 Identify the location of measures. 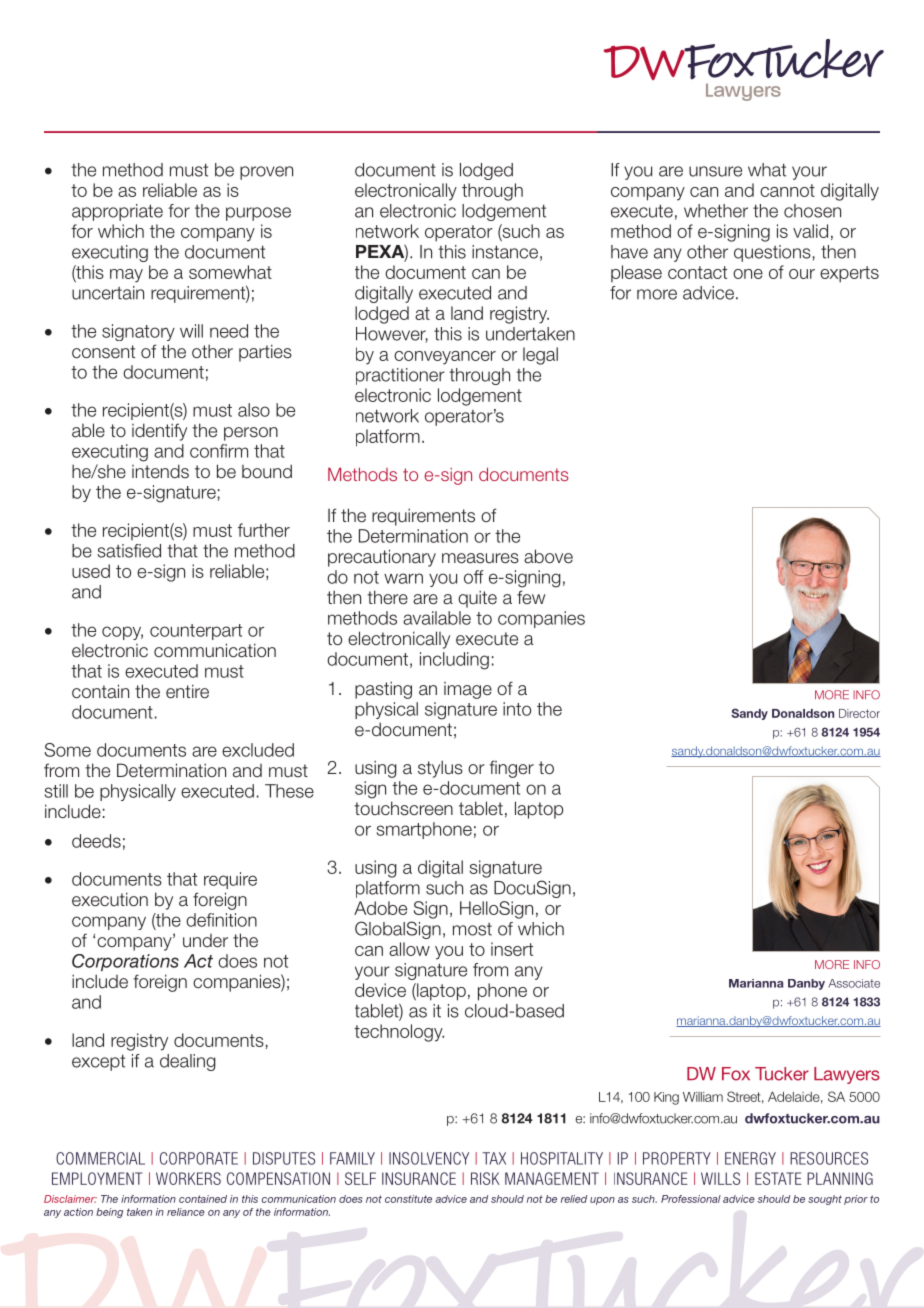
(480, 558).
